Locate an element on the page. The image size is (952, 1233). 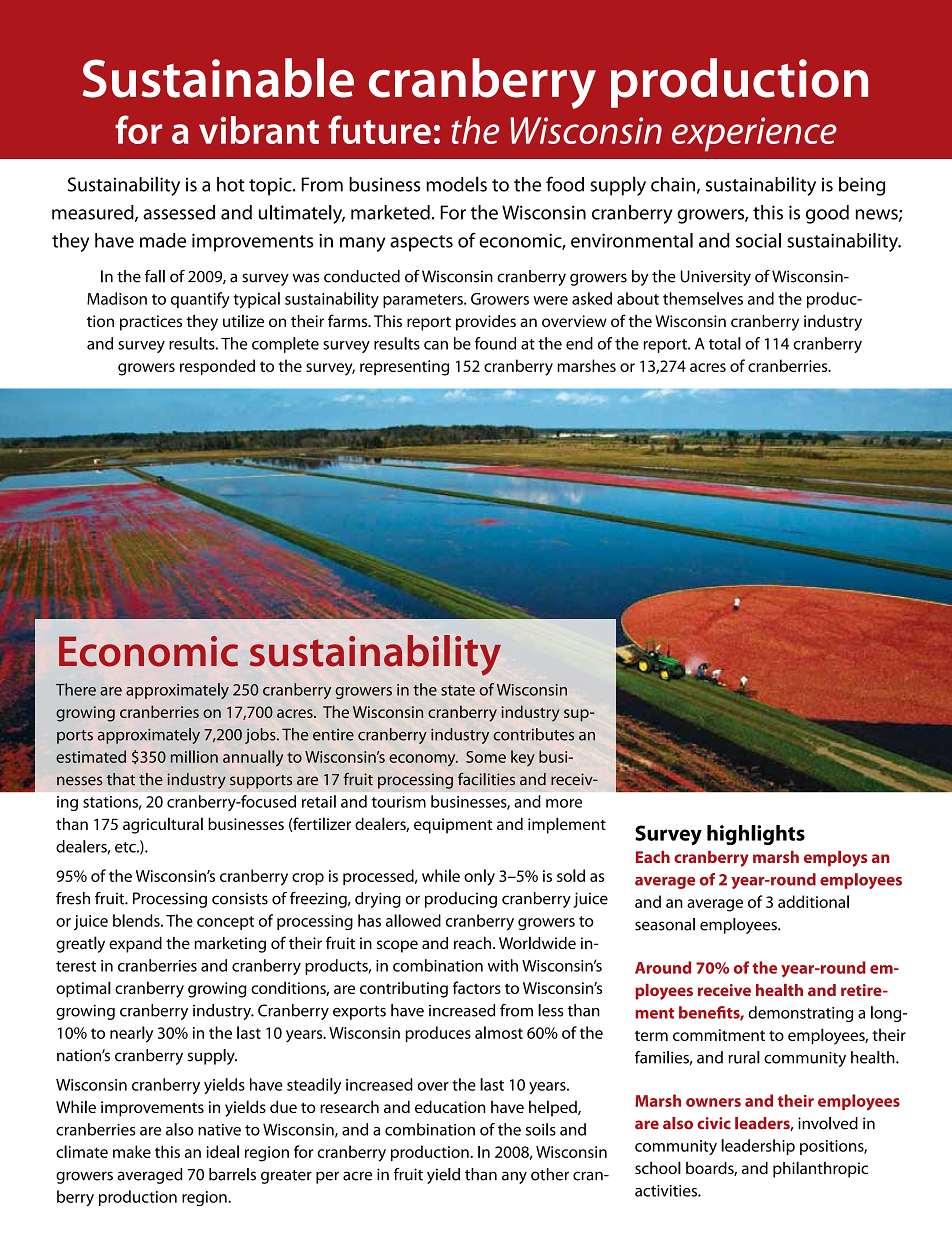
agricultural is located at coordinates (163, 825).
